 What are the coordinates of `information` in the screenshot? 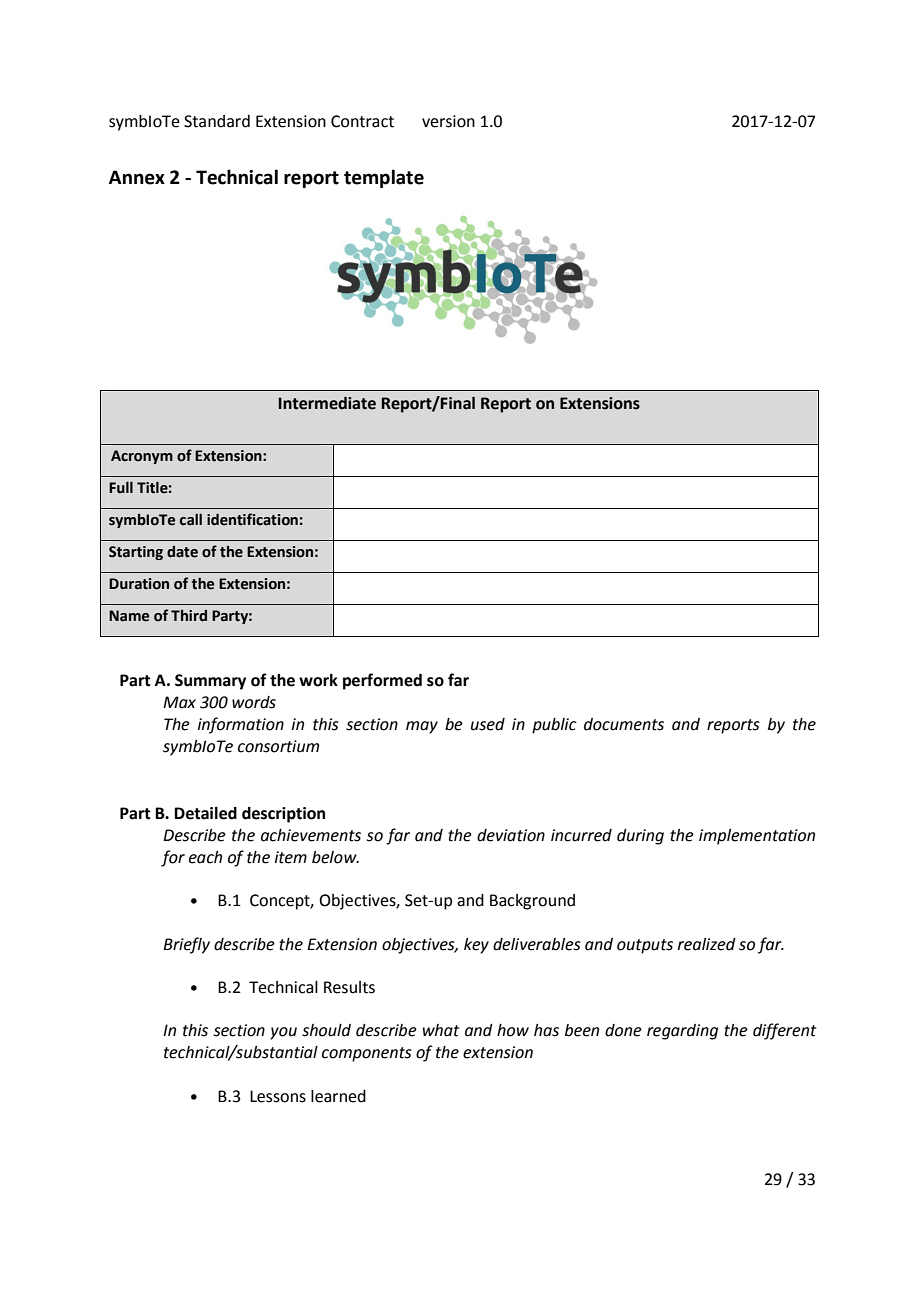 It's located at (241, 725).
